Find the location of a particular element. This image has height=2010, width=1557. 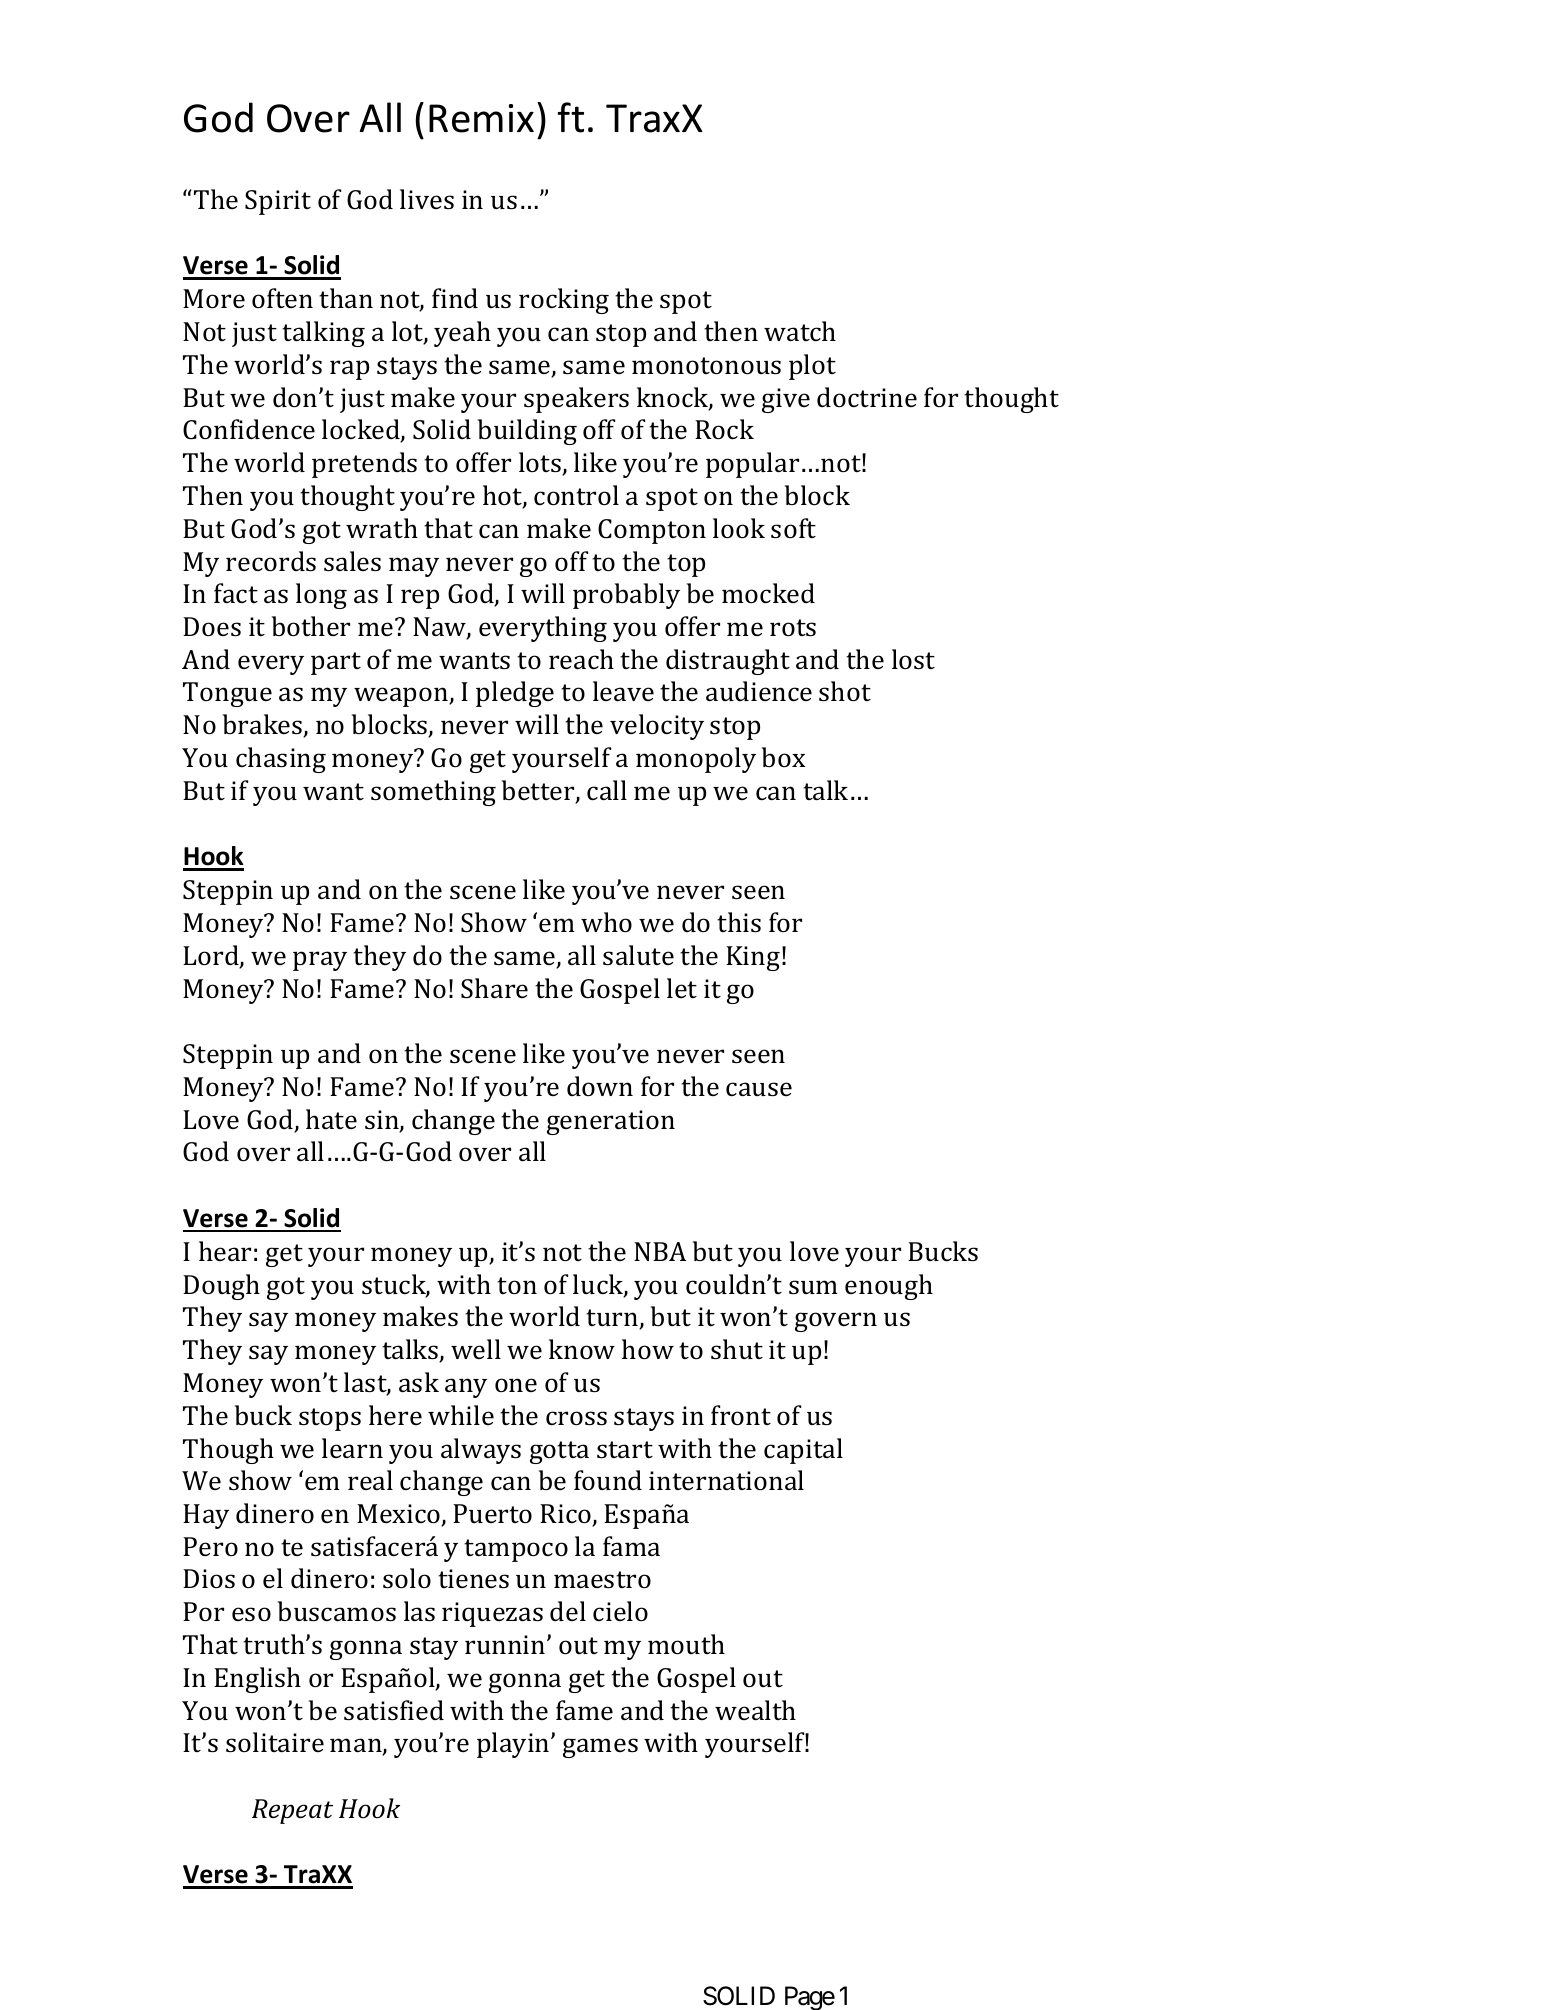

solitaire is located at coordinates (275, 1742).
